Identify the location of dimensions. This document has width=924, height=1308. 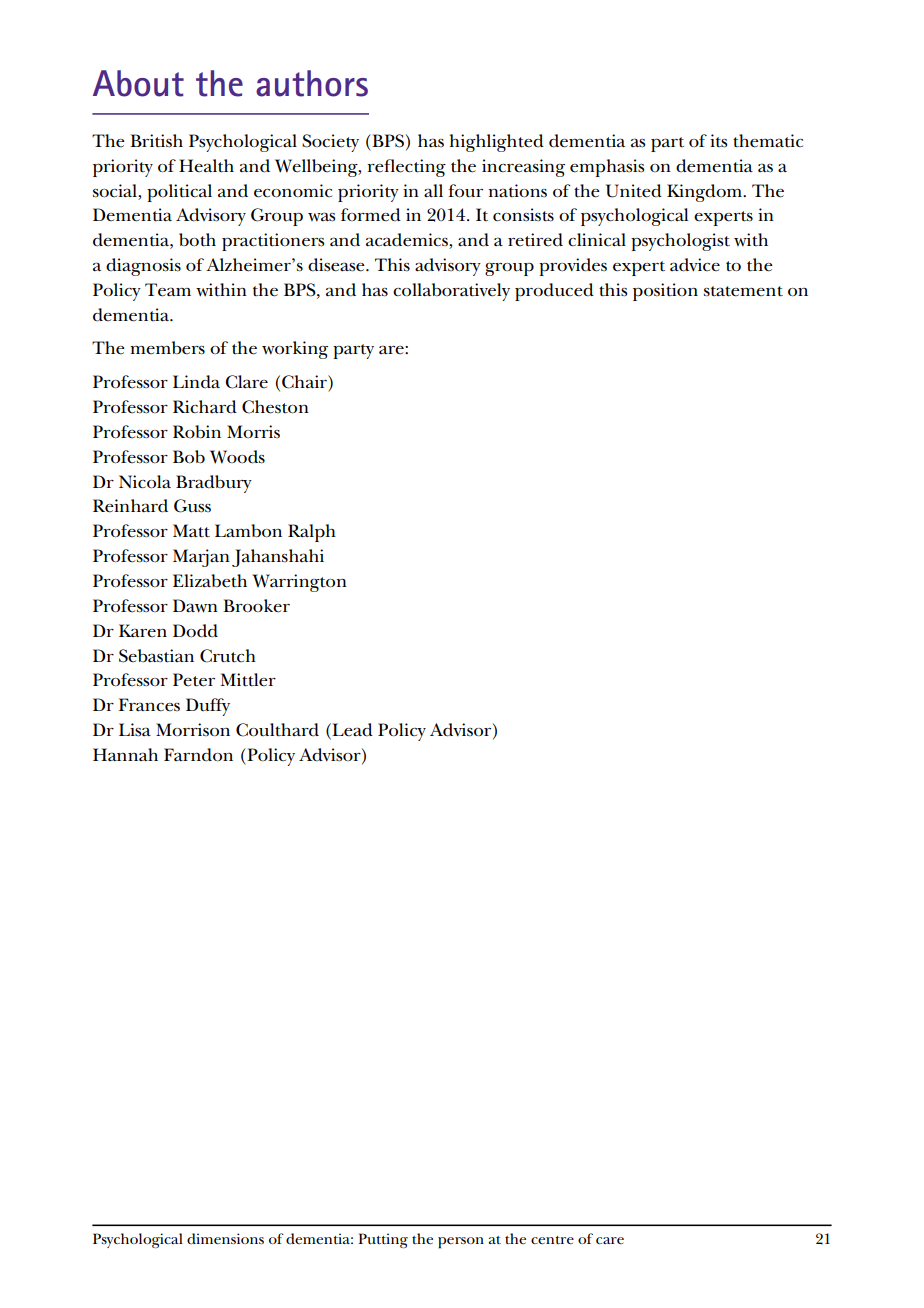
(225, 1238).
